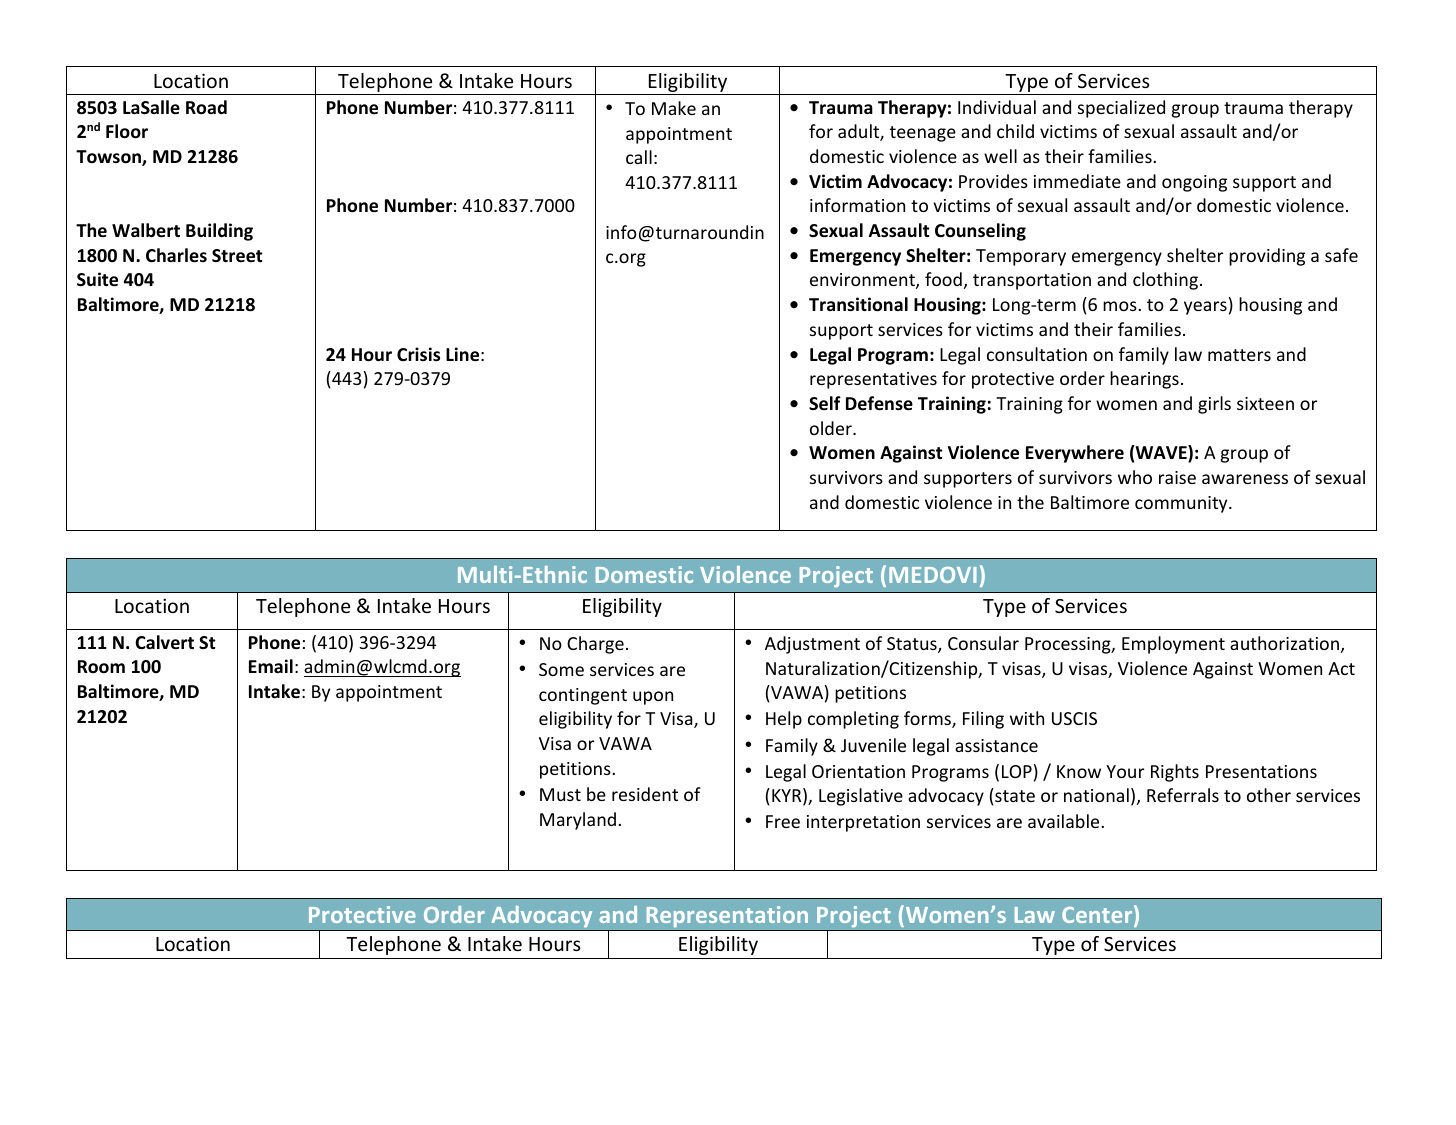  What do you see at coordinates (418, 354) in the image?
I see `Crisis` at bounding box center [418, 354].
